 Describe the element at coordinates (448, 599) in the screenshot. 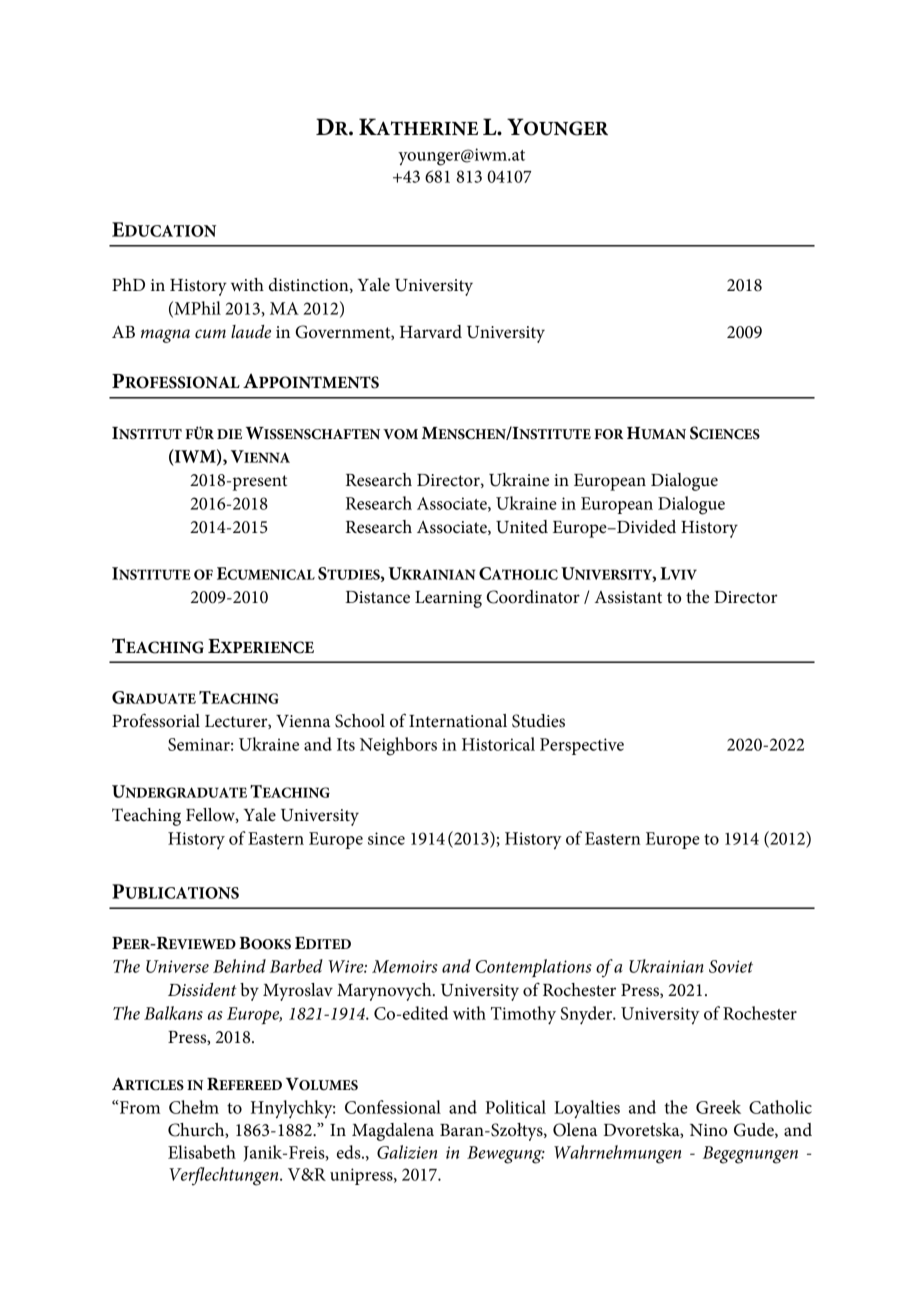

I see `Learning` at that location.
